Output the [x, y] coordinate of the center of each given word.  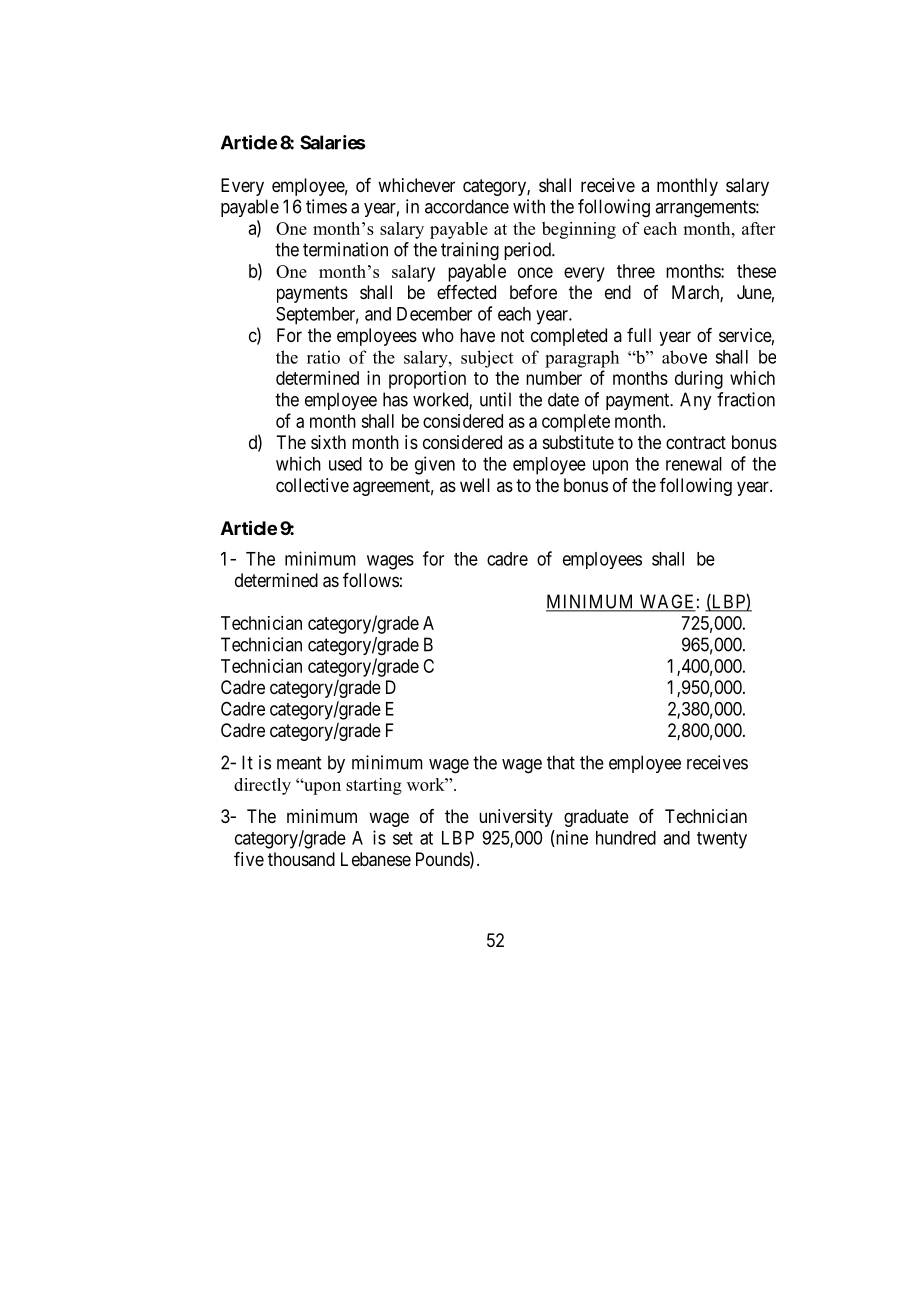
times [326, 206]
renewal [694, 464]
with [529, 206]
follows [371, 580]
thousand [301, 859]
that [561, 762]
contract [696, 442]
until [495, 399]
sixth [328, 442]
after [758, 228]
